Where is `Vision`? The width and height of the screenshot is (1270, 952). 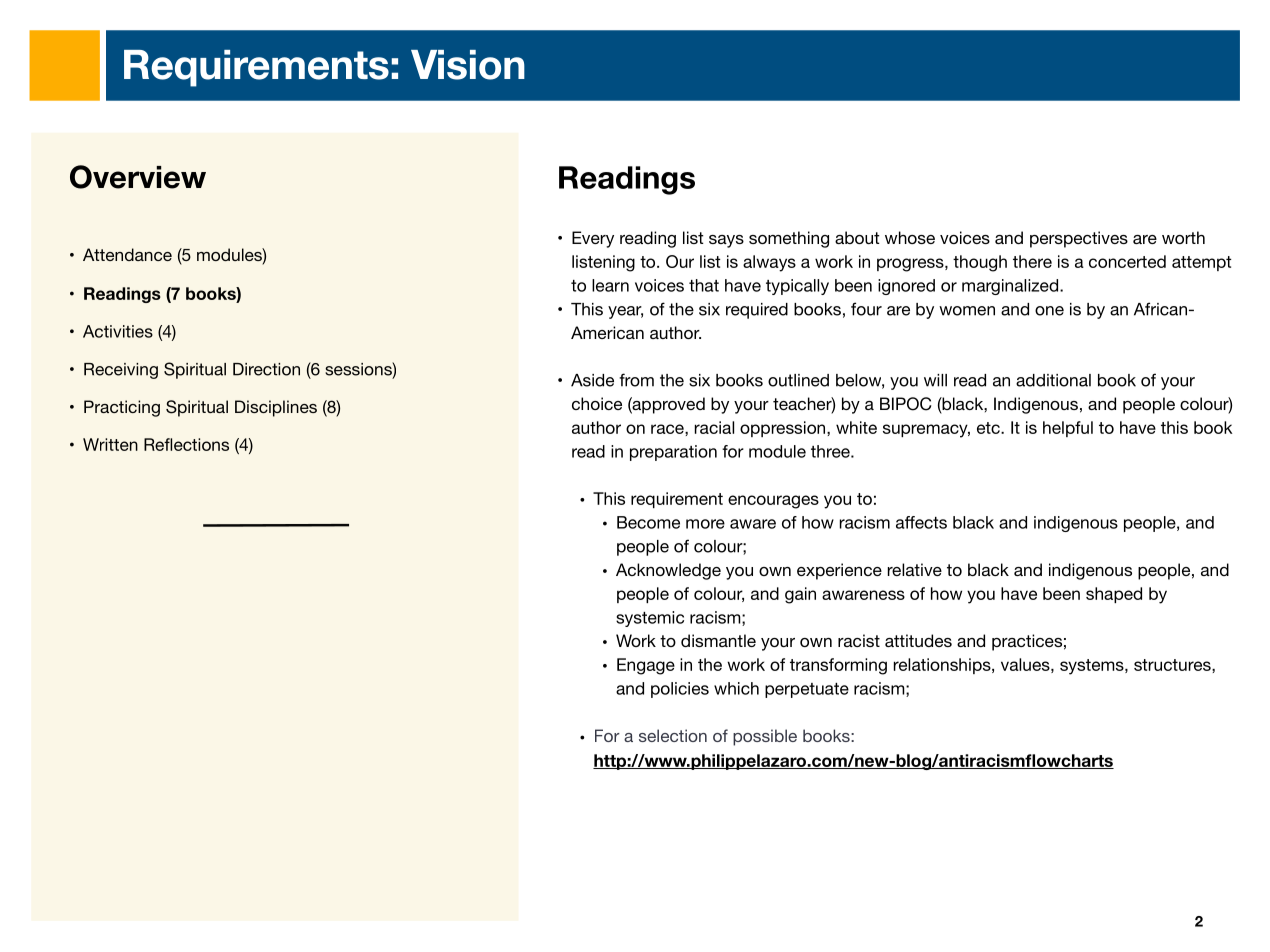 Vision is located at coordinates (468, 65).
